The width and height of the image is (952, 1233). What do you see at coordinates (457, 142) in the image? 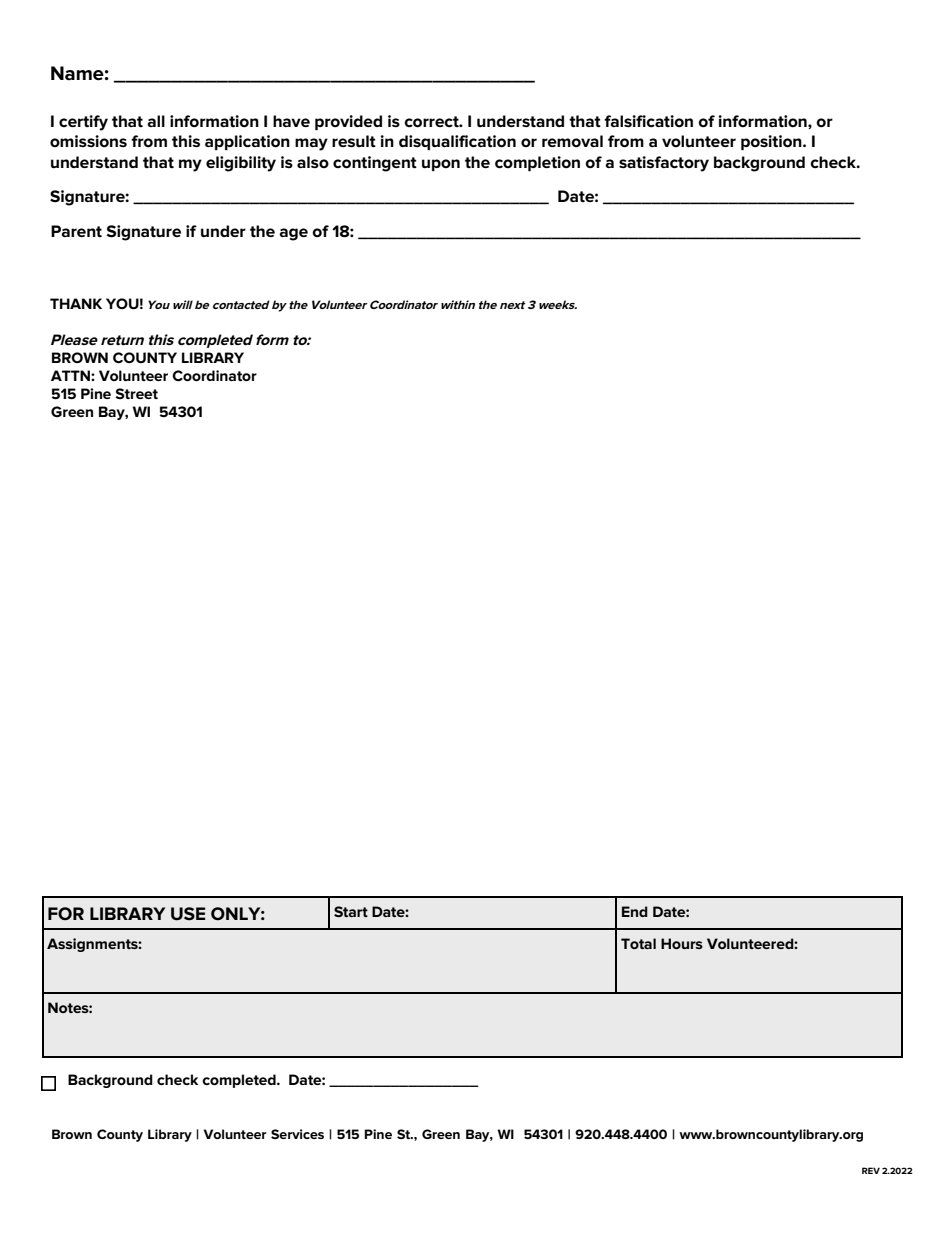
I see `disqualification` at bounding box center [457, 142].
